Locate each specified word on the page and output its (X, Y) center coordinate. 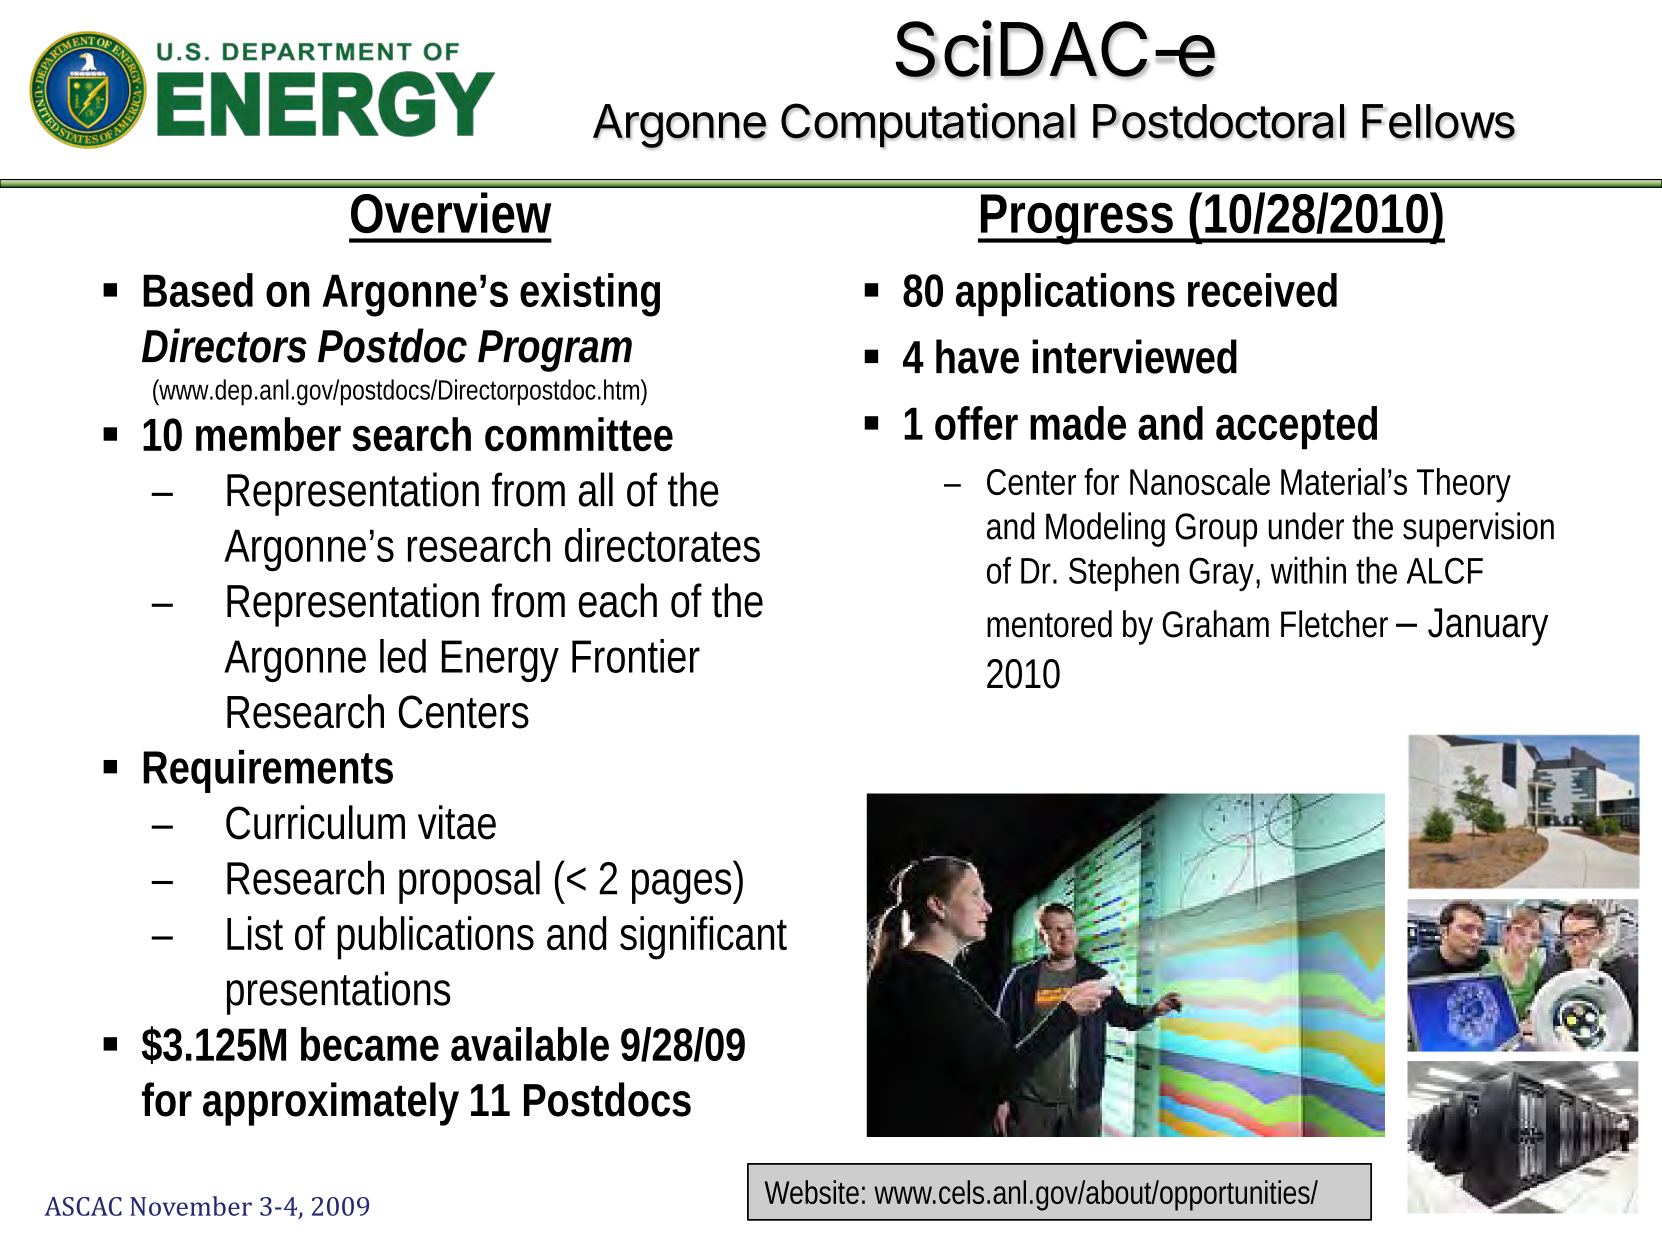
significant (703, 938)
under (1306, 526)
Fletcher (1334, 624)
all (596, 489)
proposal (469, 882)
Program (549, 351)
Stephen (1122, 573)
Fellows (1438, 122)
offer (975, 423)
